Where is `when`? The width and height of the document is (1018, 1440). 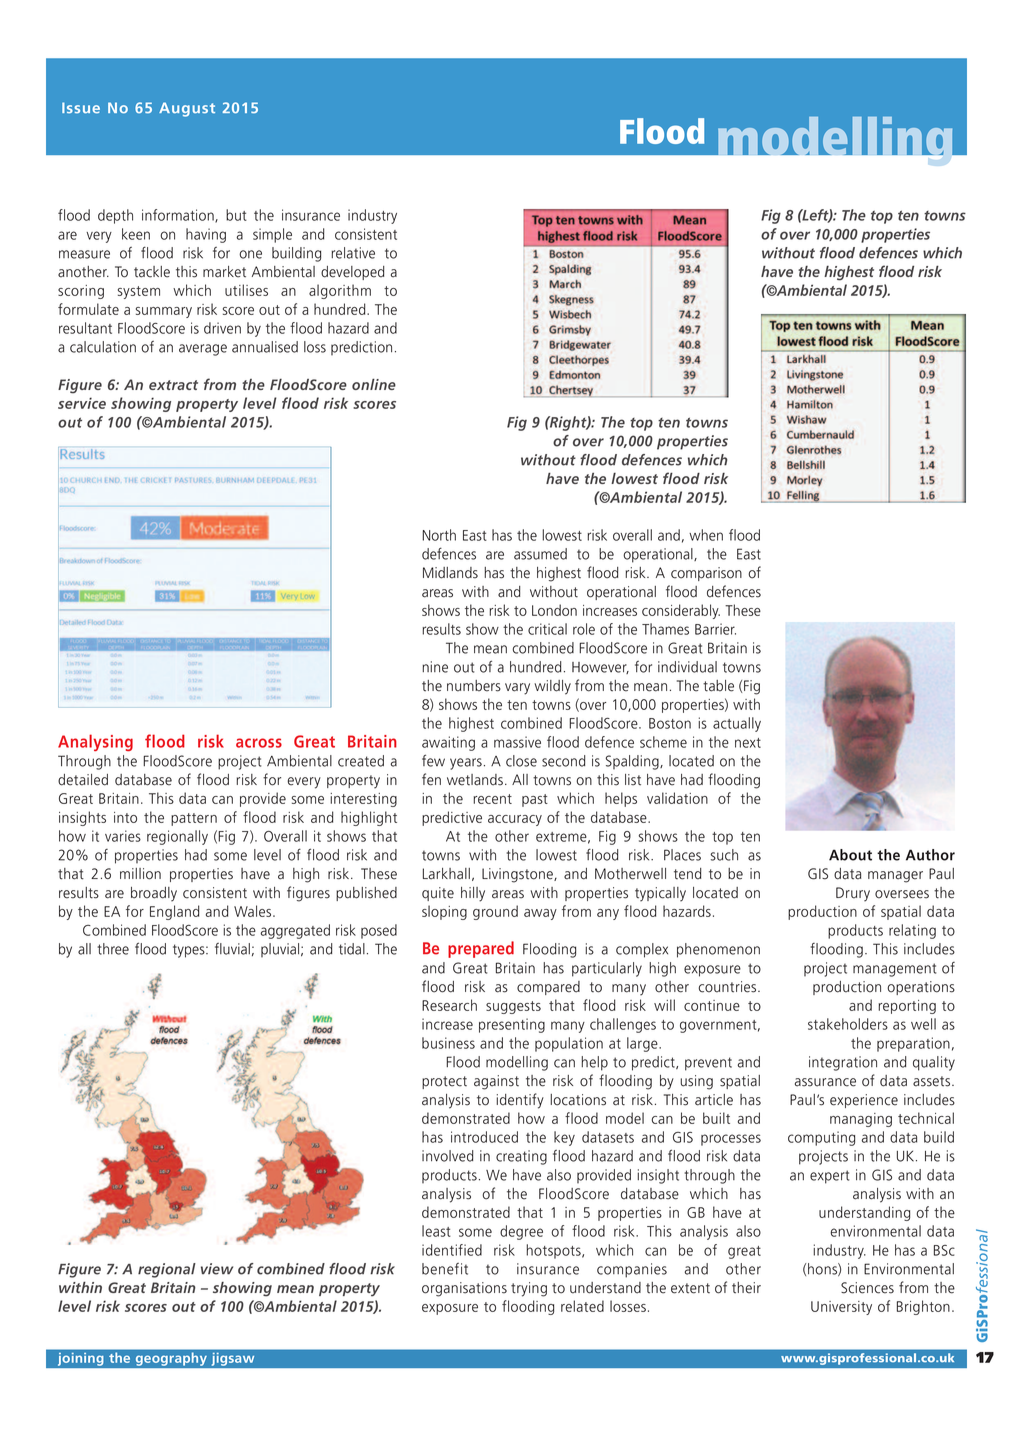 when is located at coordinates (706, 535).
